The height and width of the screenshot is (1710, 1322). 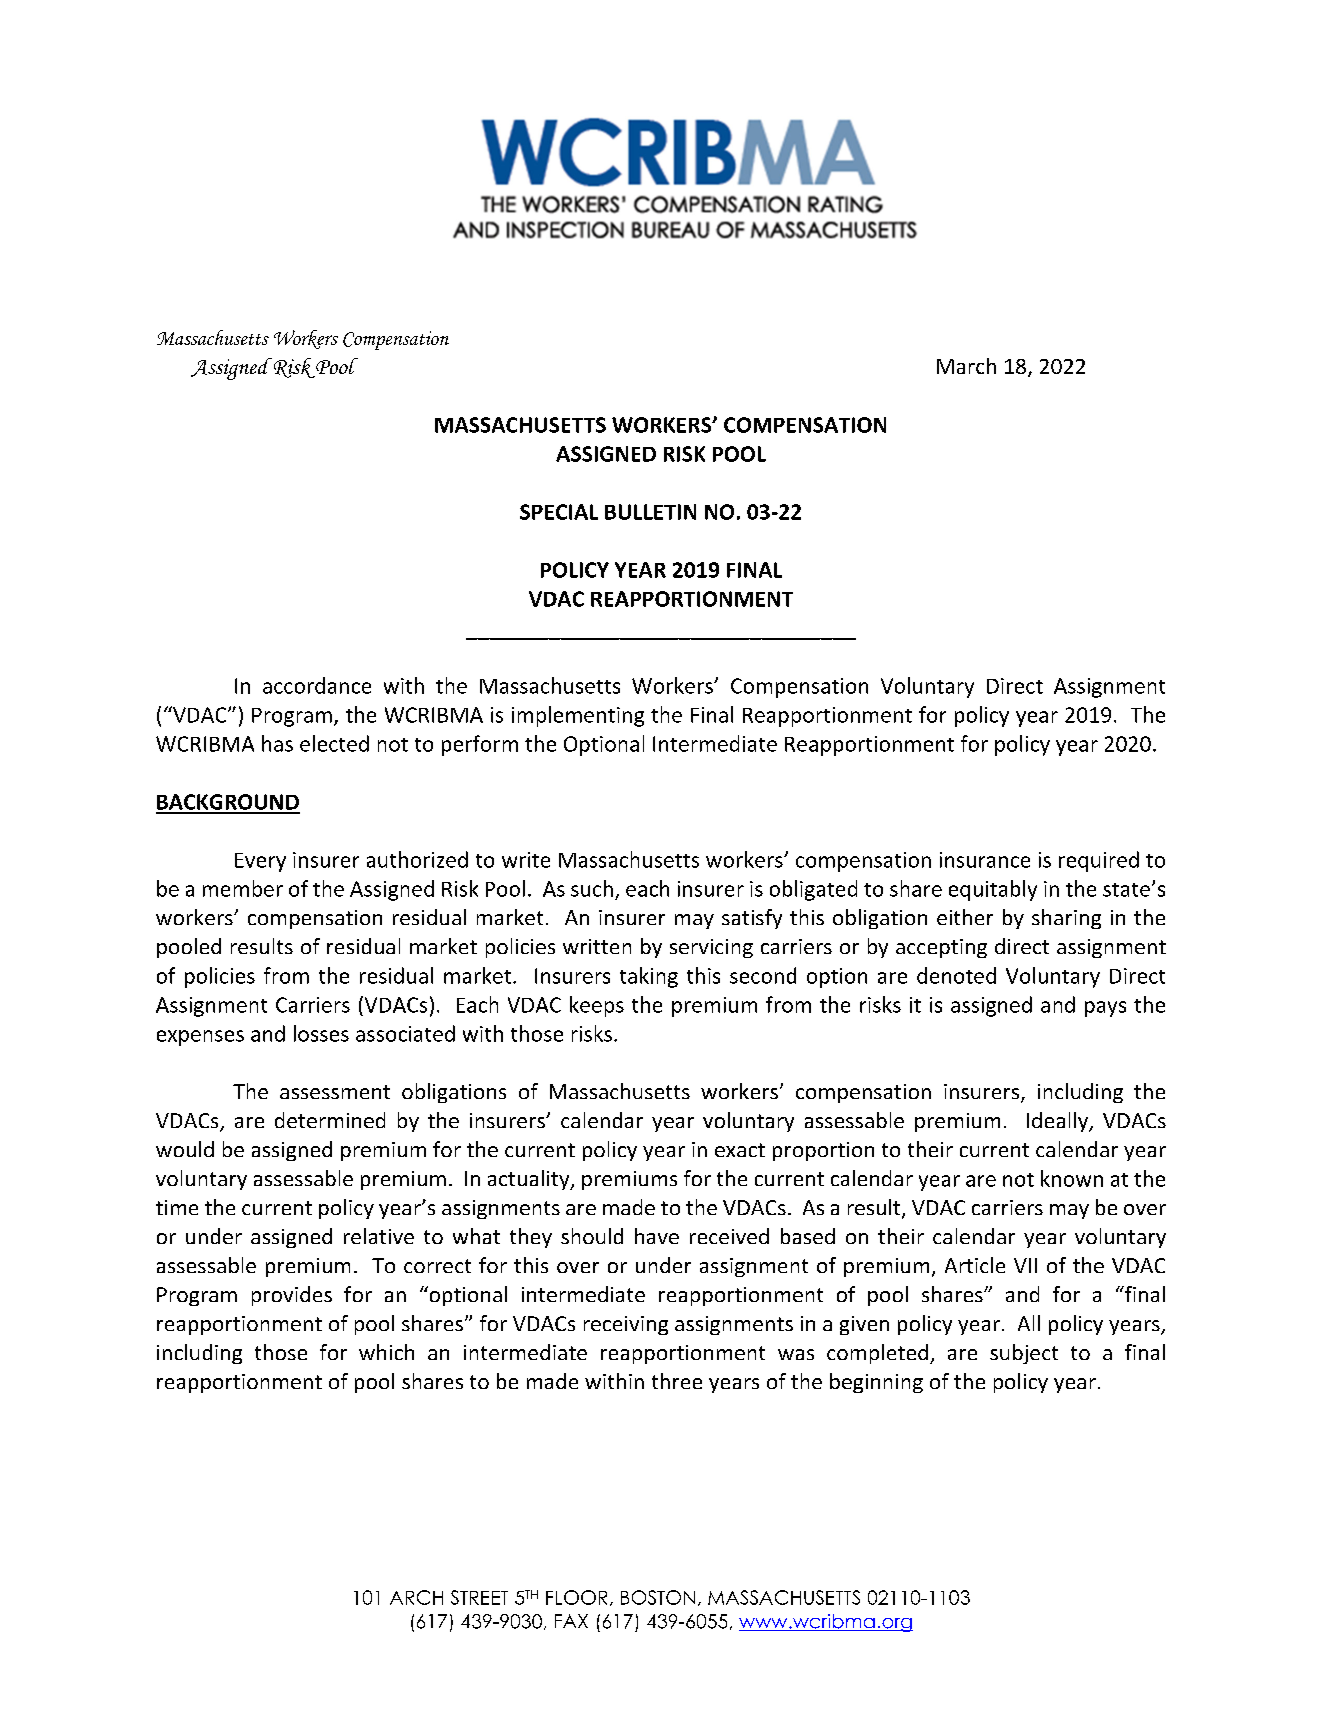 I want to click on keeps, so click(x=597, y=1006).
